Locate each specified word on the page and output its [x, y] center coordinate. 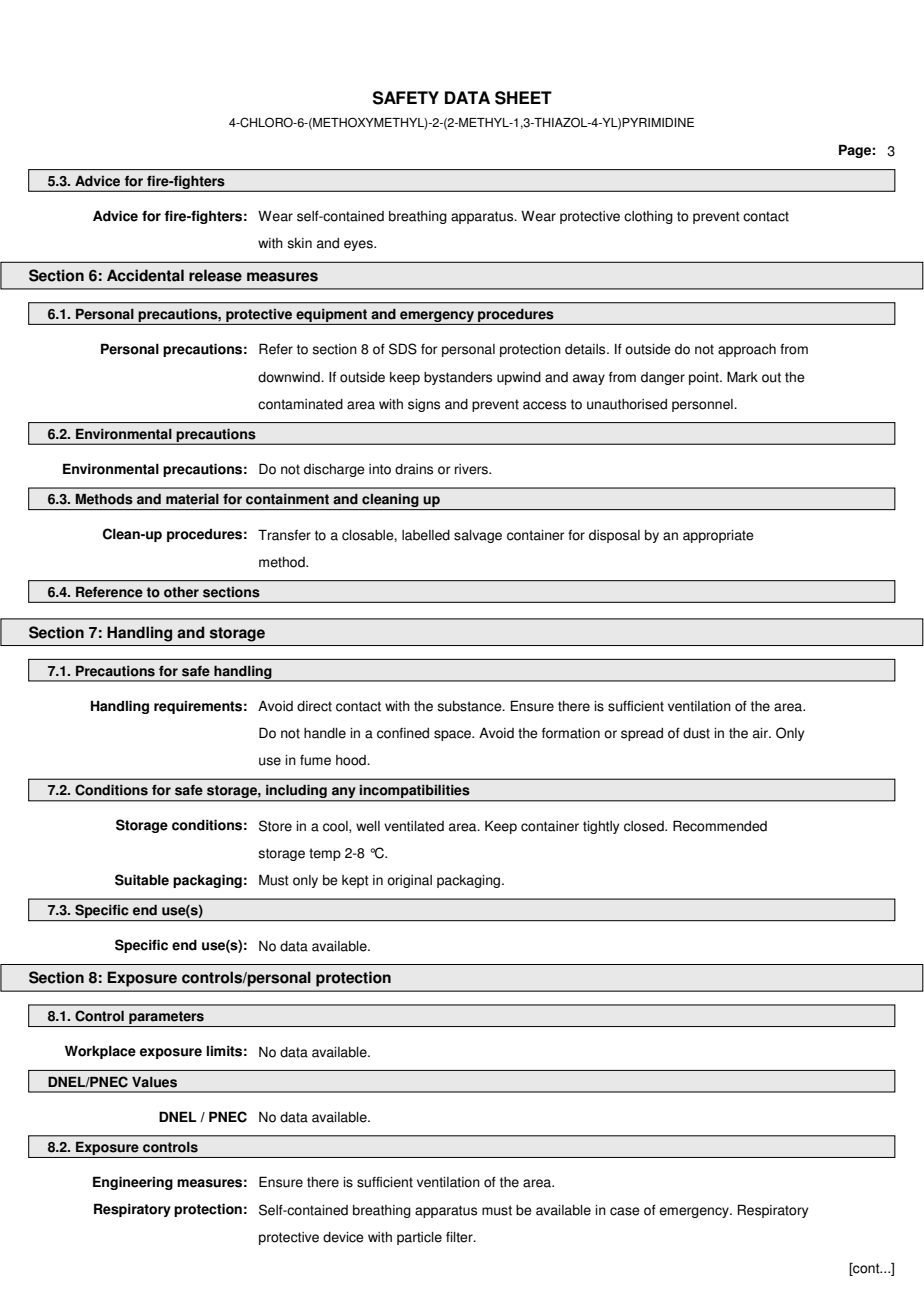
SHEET [523, 98]
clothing [648, 217]
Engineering [133, 1183]
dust [696, 733]
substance [470, 706]
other [181, 592]
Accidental [145, 275]
